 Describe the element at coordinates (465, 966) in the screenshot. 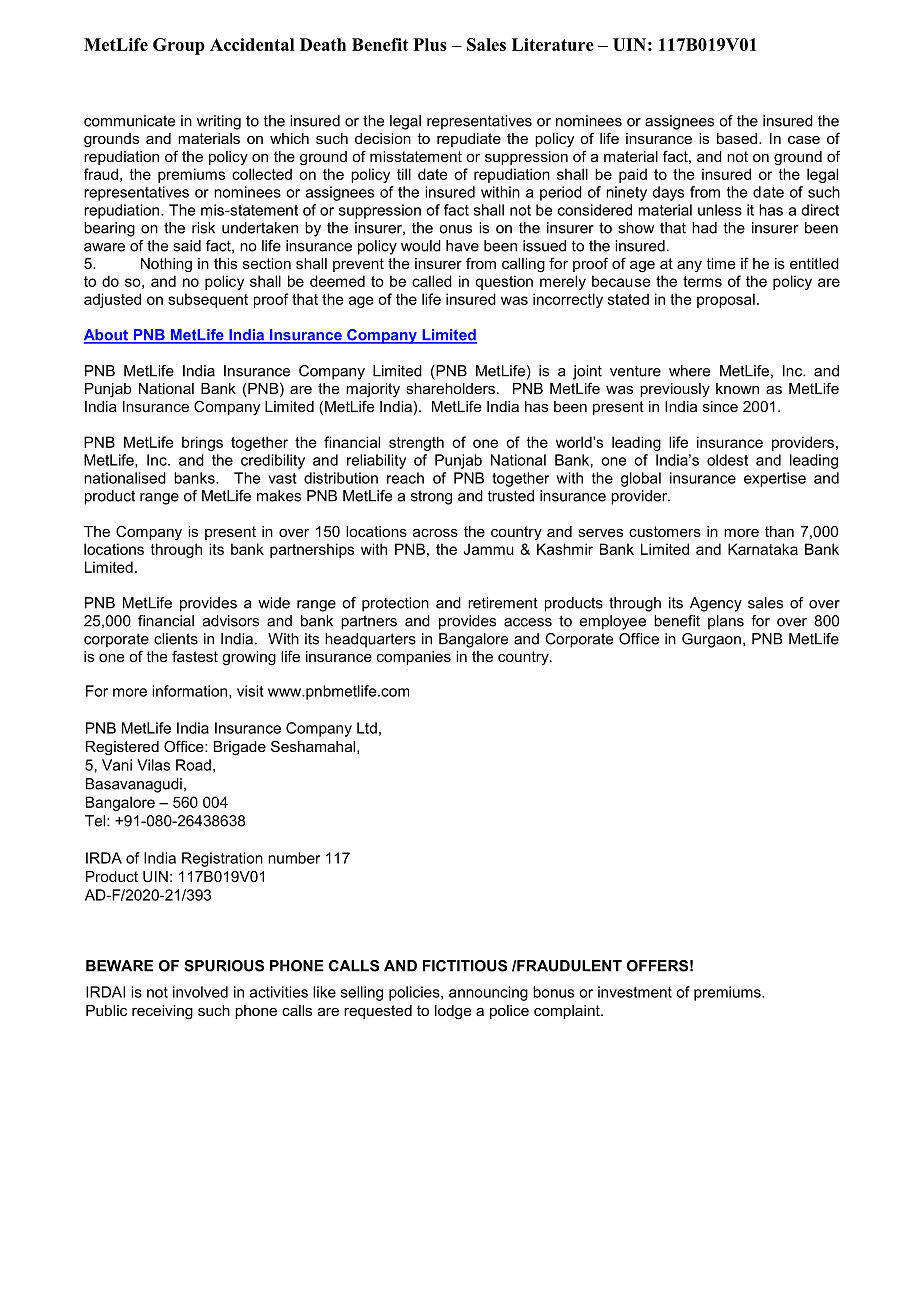

I see `FICTITIOUS` at that location.
